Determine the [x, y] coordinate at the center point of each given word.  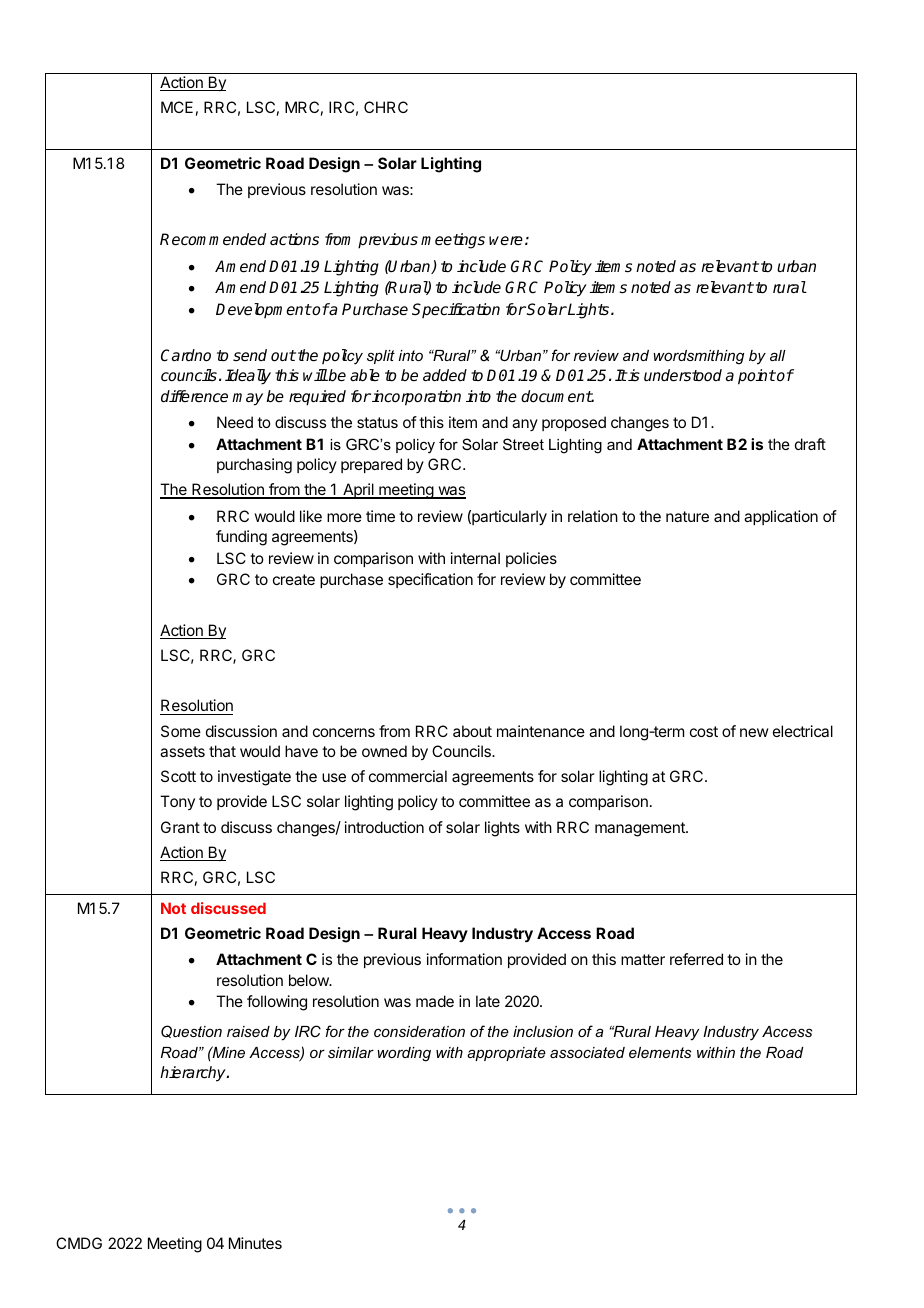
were [506, 241]
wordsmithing [698, 357]
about [472, 731]
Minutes [255, 1243]
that [222, 751]
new [754, 732]
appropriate [506, 1054]
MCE [177, 107]
